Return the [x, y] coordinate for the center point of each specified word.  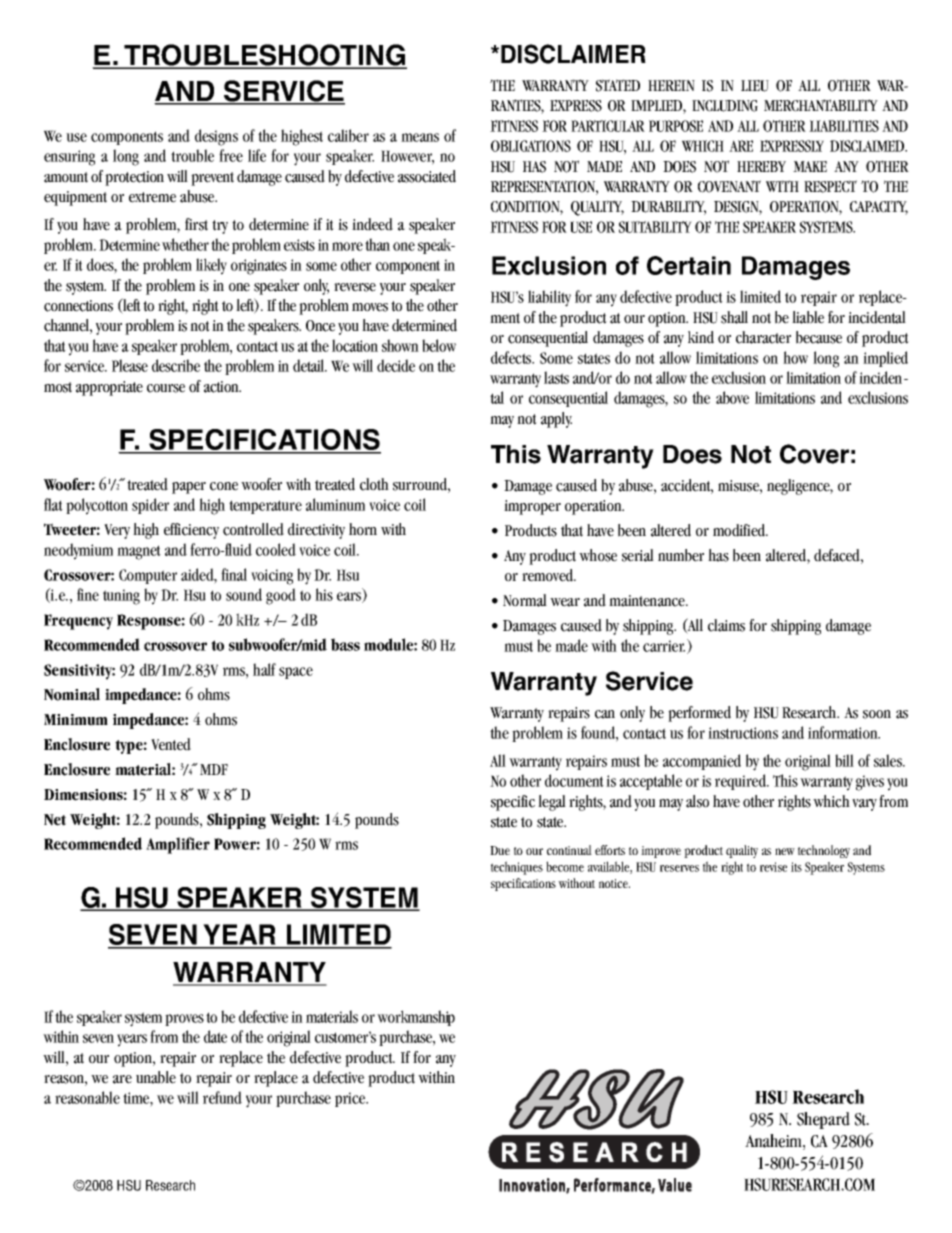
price [351, 1099]
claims [726, 625]
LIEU [755, 86]
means [420, 137]
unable [156, 1077]
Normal [525, 600]
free [231, 155]
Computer [148, 576]
